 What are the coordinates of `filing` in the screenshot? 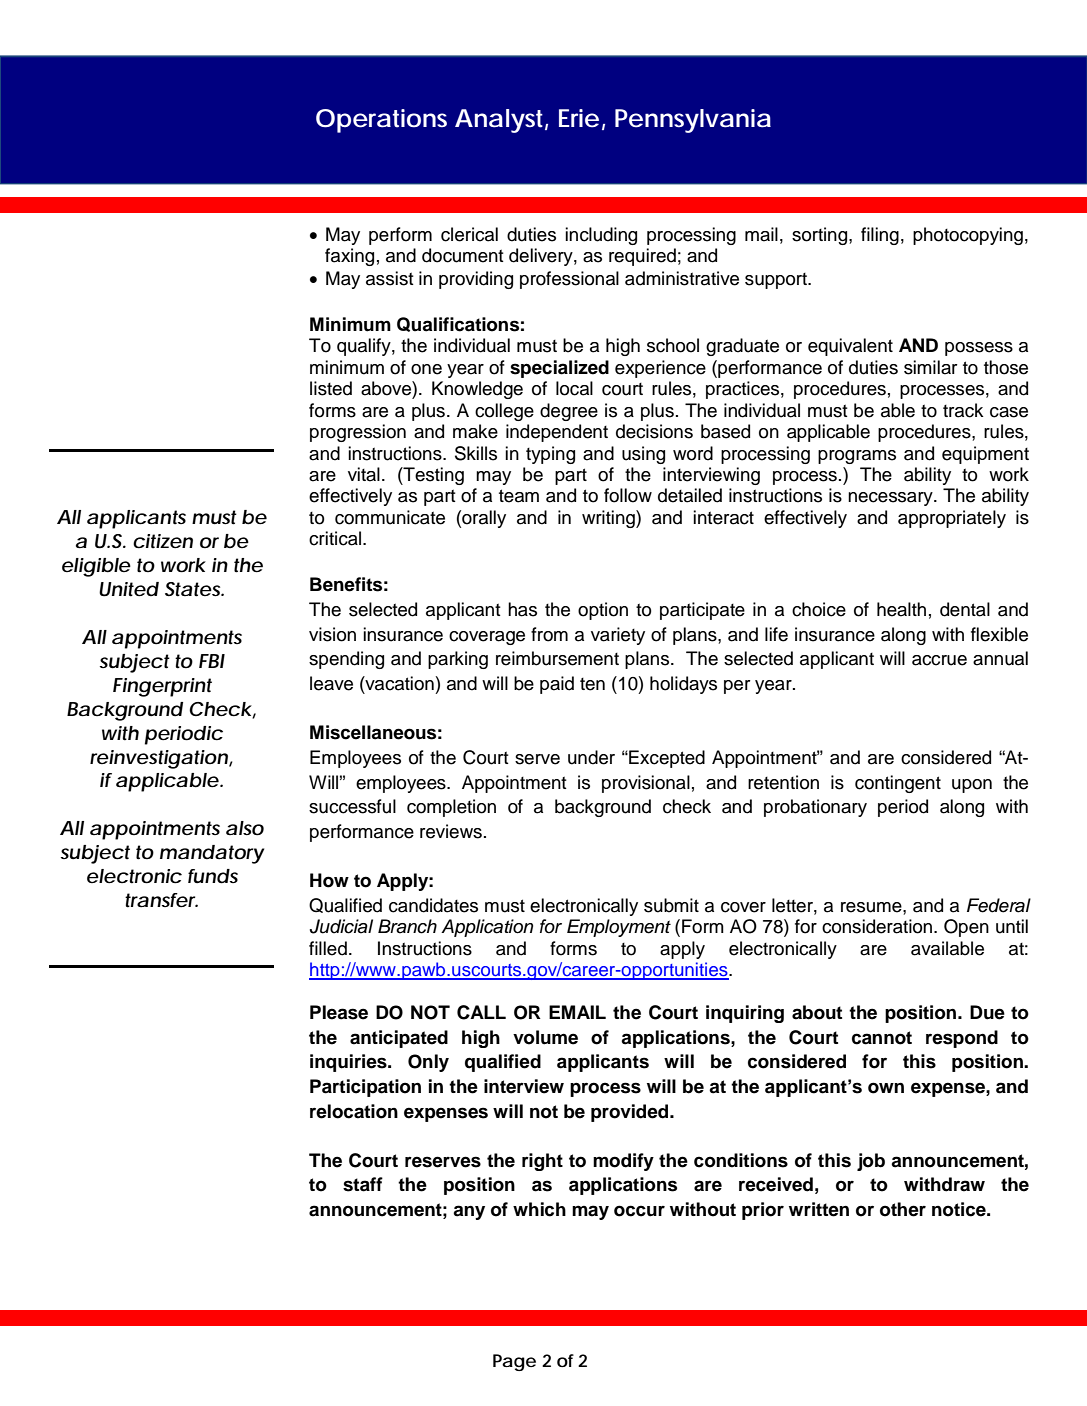 It's located at (880, 236).
